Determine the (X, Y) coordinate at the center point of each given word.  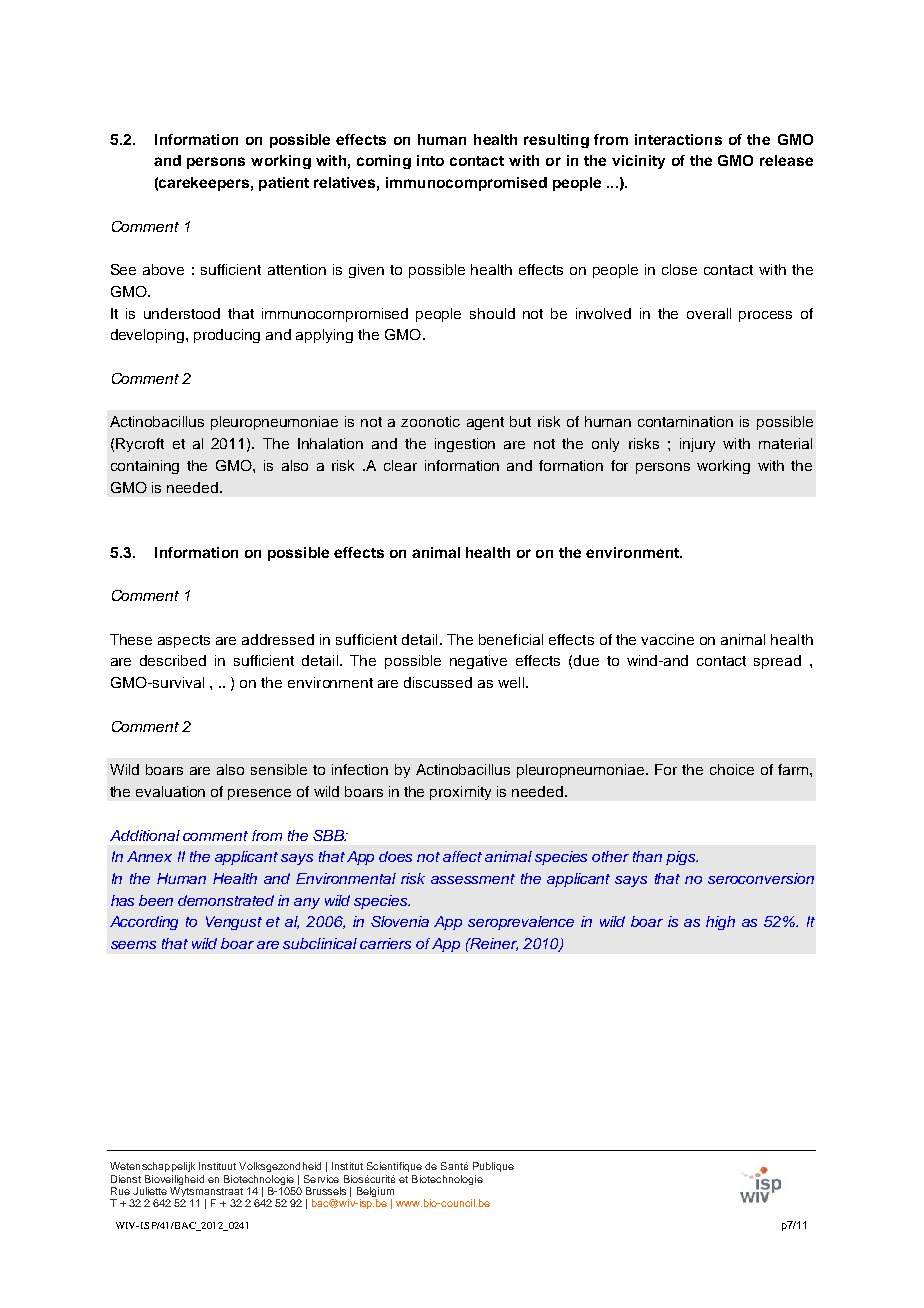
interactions (678, 139)
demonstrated (226, 900)
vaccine (667, 639)
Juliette (150, 1191)
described (173, 660)
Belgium (375, 1193)
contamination (685, 421)
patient (284, 184)
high (720, 923)
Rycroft (140, 445)
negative (478, 662)
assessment (473, 879)
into (430, 160)
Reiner (493, 944)
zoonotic (430, 421)
